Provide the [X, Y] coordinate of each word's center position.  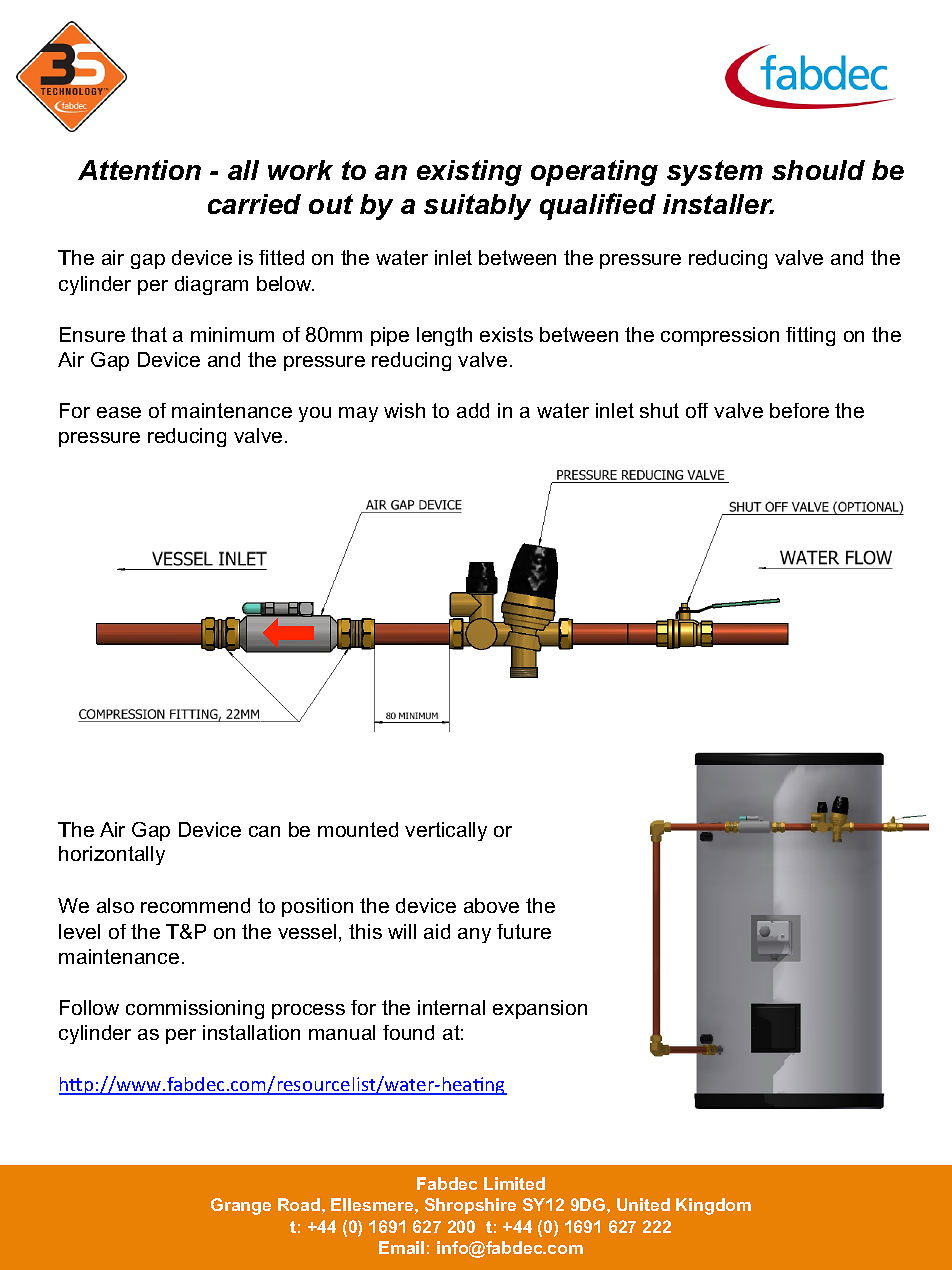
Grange [241, 1206]
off [697, 410]
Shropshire [470, 1206]
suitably [477, 207]
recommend [195, 905]
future [524, 931]
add [473, 410]
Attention [139, 170]
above [491, 905]
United [643, 1204]
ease [119, 412]
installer [718, 204]
